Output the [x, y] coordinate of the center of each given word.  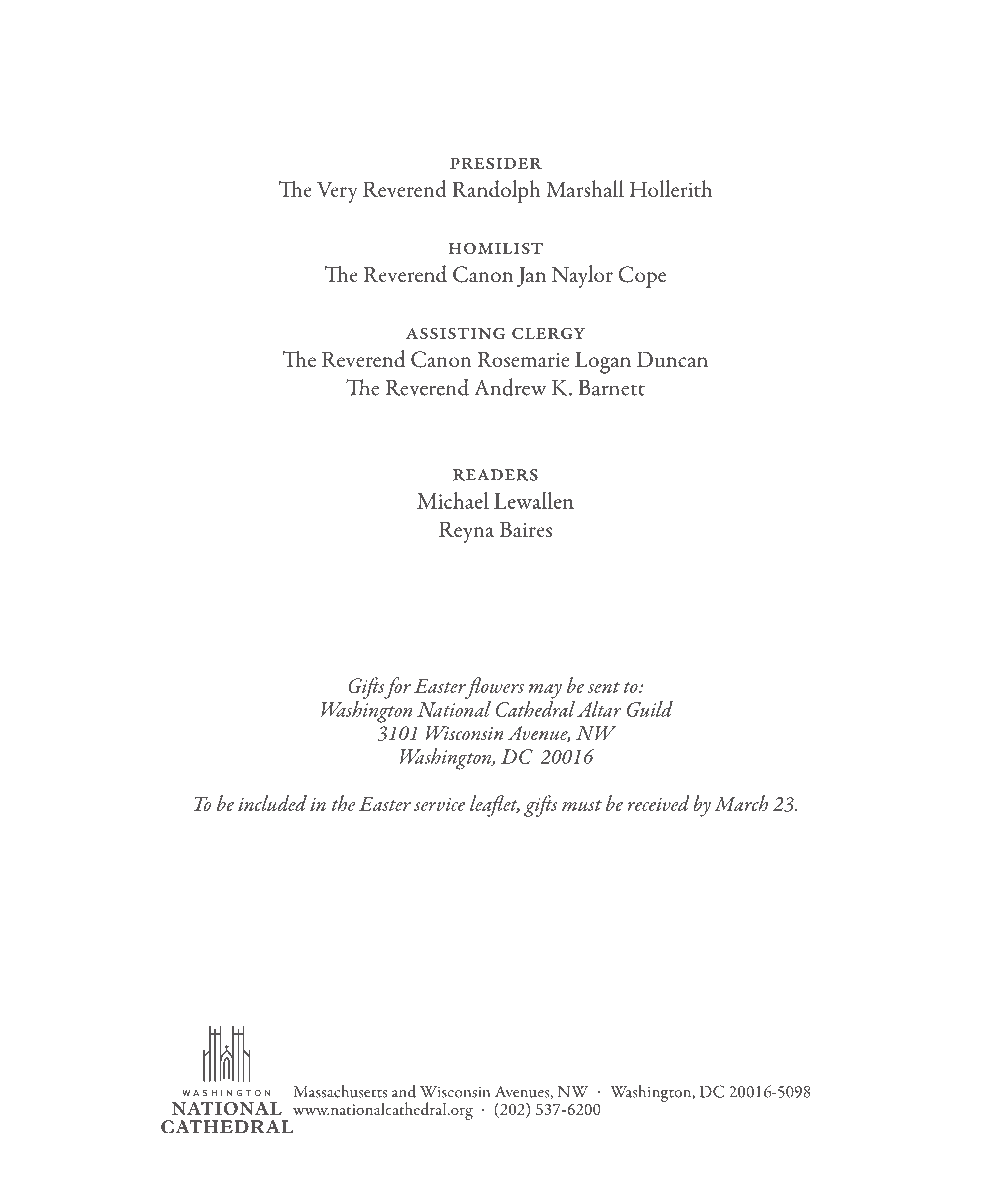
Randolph [496, 191]
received [658, 803]
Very [337, 192]
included [272, 803]
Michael [453, 500]
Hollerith [671, 189]
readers [495, 475]
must [582, 805]
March [741, 803]
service [439, 804]
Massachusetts [340, 1091]
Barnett [611, 388]
